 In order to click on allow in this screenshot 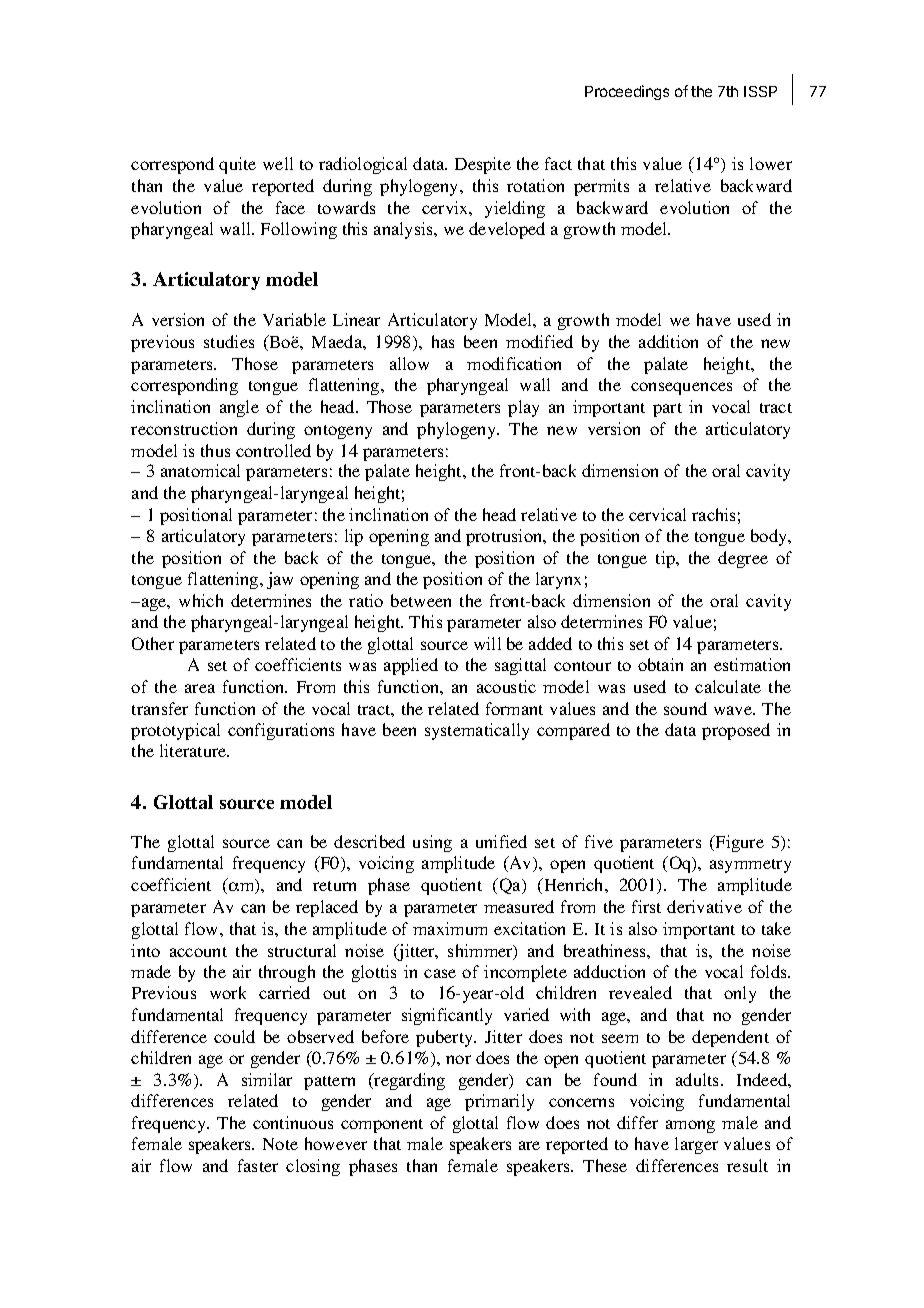, I will do `click(409, 363)`.
